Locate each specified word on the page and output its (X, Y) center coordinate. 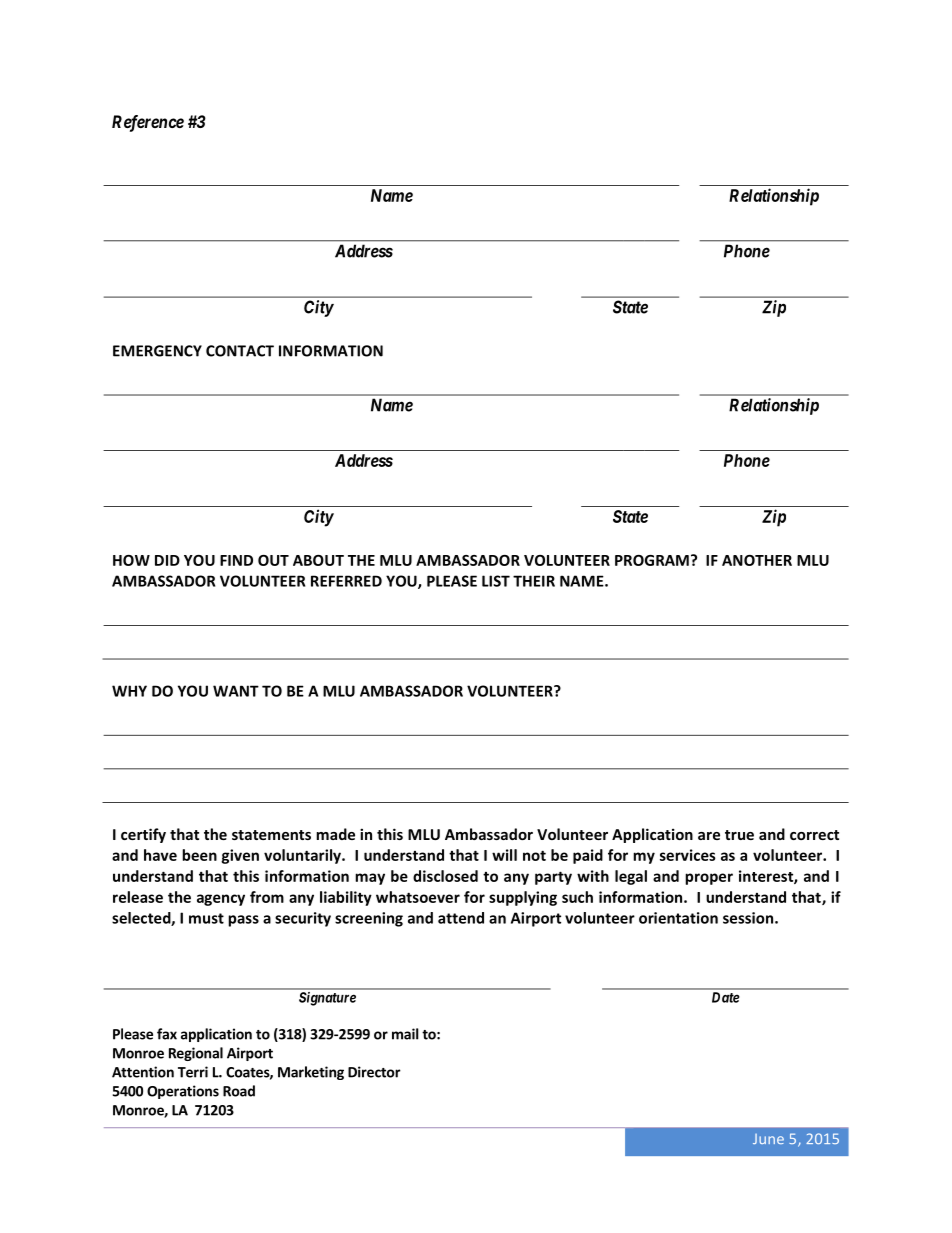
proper (709, 879)
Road (239, 1091)
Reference (148, 123)
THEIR (534, 581)
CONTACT (240, 351)
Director (374, 1072)
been (199, 855)
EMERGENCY (157, 351)
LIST (496, 581)
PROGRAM (652, 560)
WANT (236, 691)
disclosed (445, 876)
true (739, 835)
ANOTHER (757, 560)
